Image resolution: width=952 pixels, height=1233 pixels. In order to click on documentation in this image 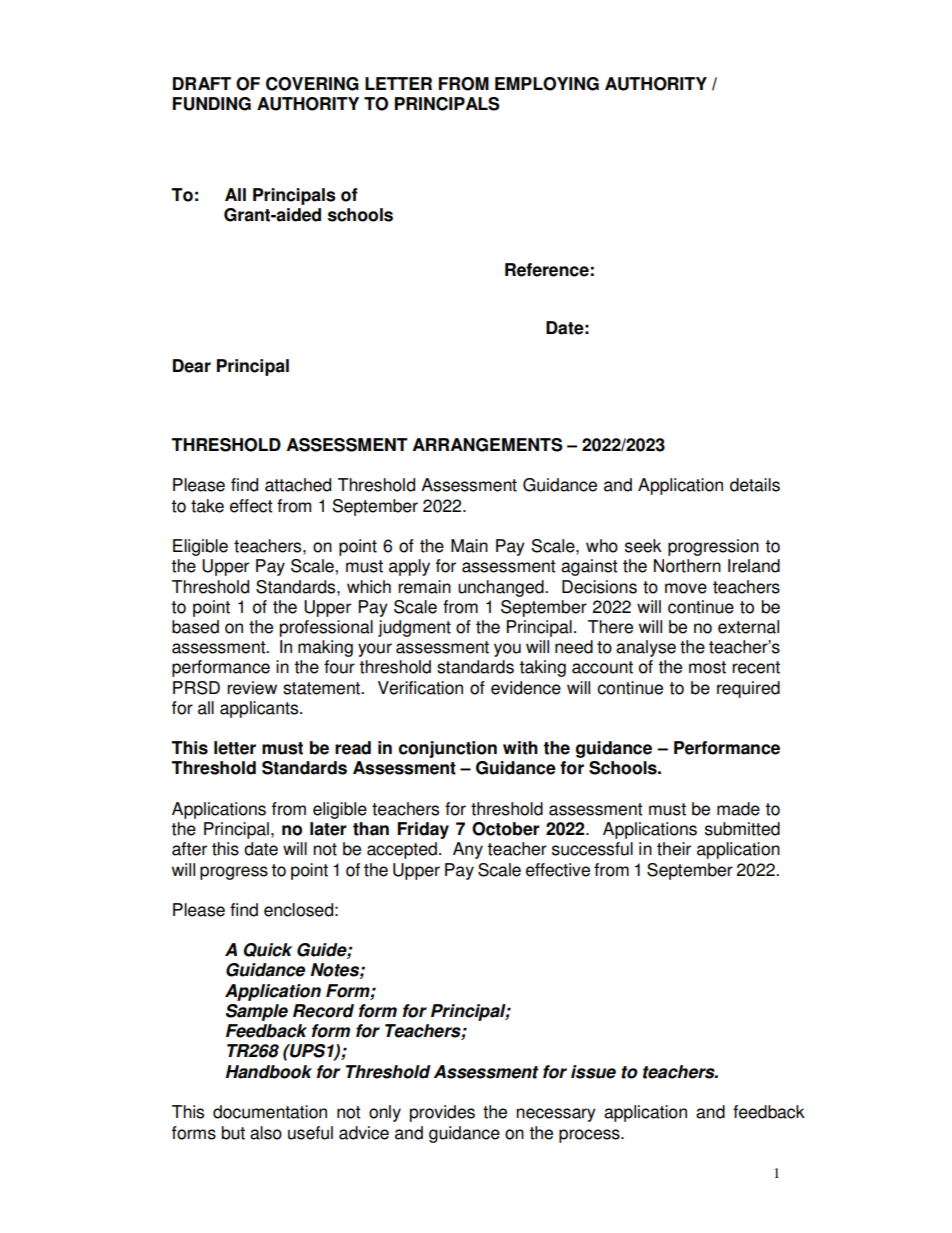, I will do `click(270, 1112)`.
